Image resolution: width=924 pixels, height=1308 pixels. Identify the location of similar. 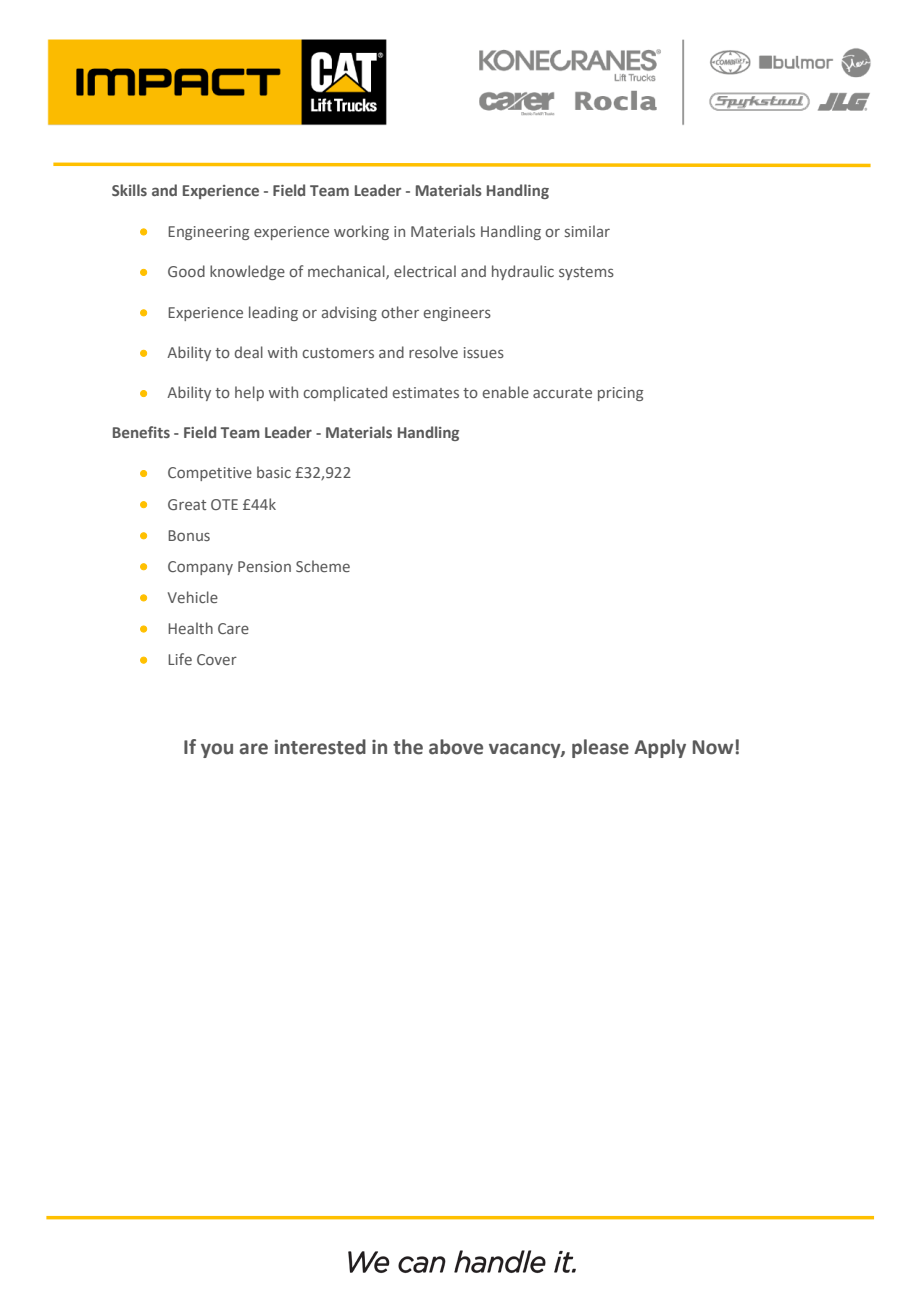
(587, 231).
